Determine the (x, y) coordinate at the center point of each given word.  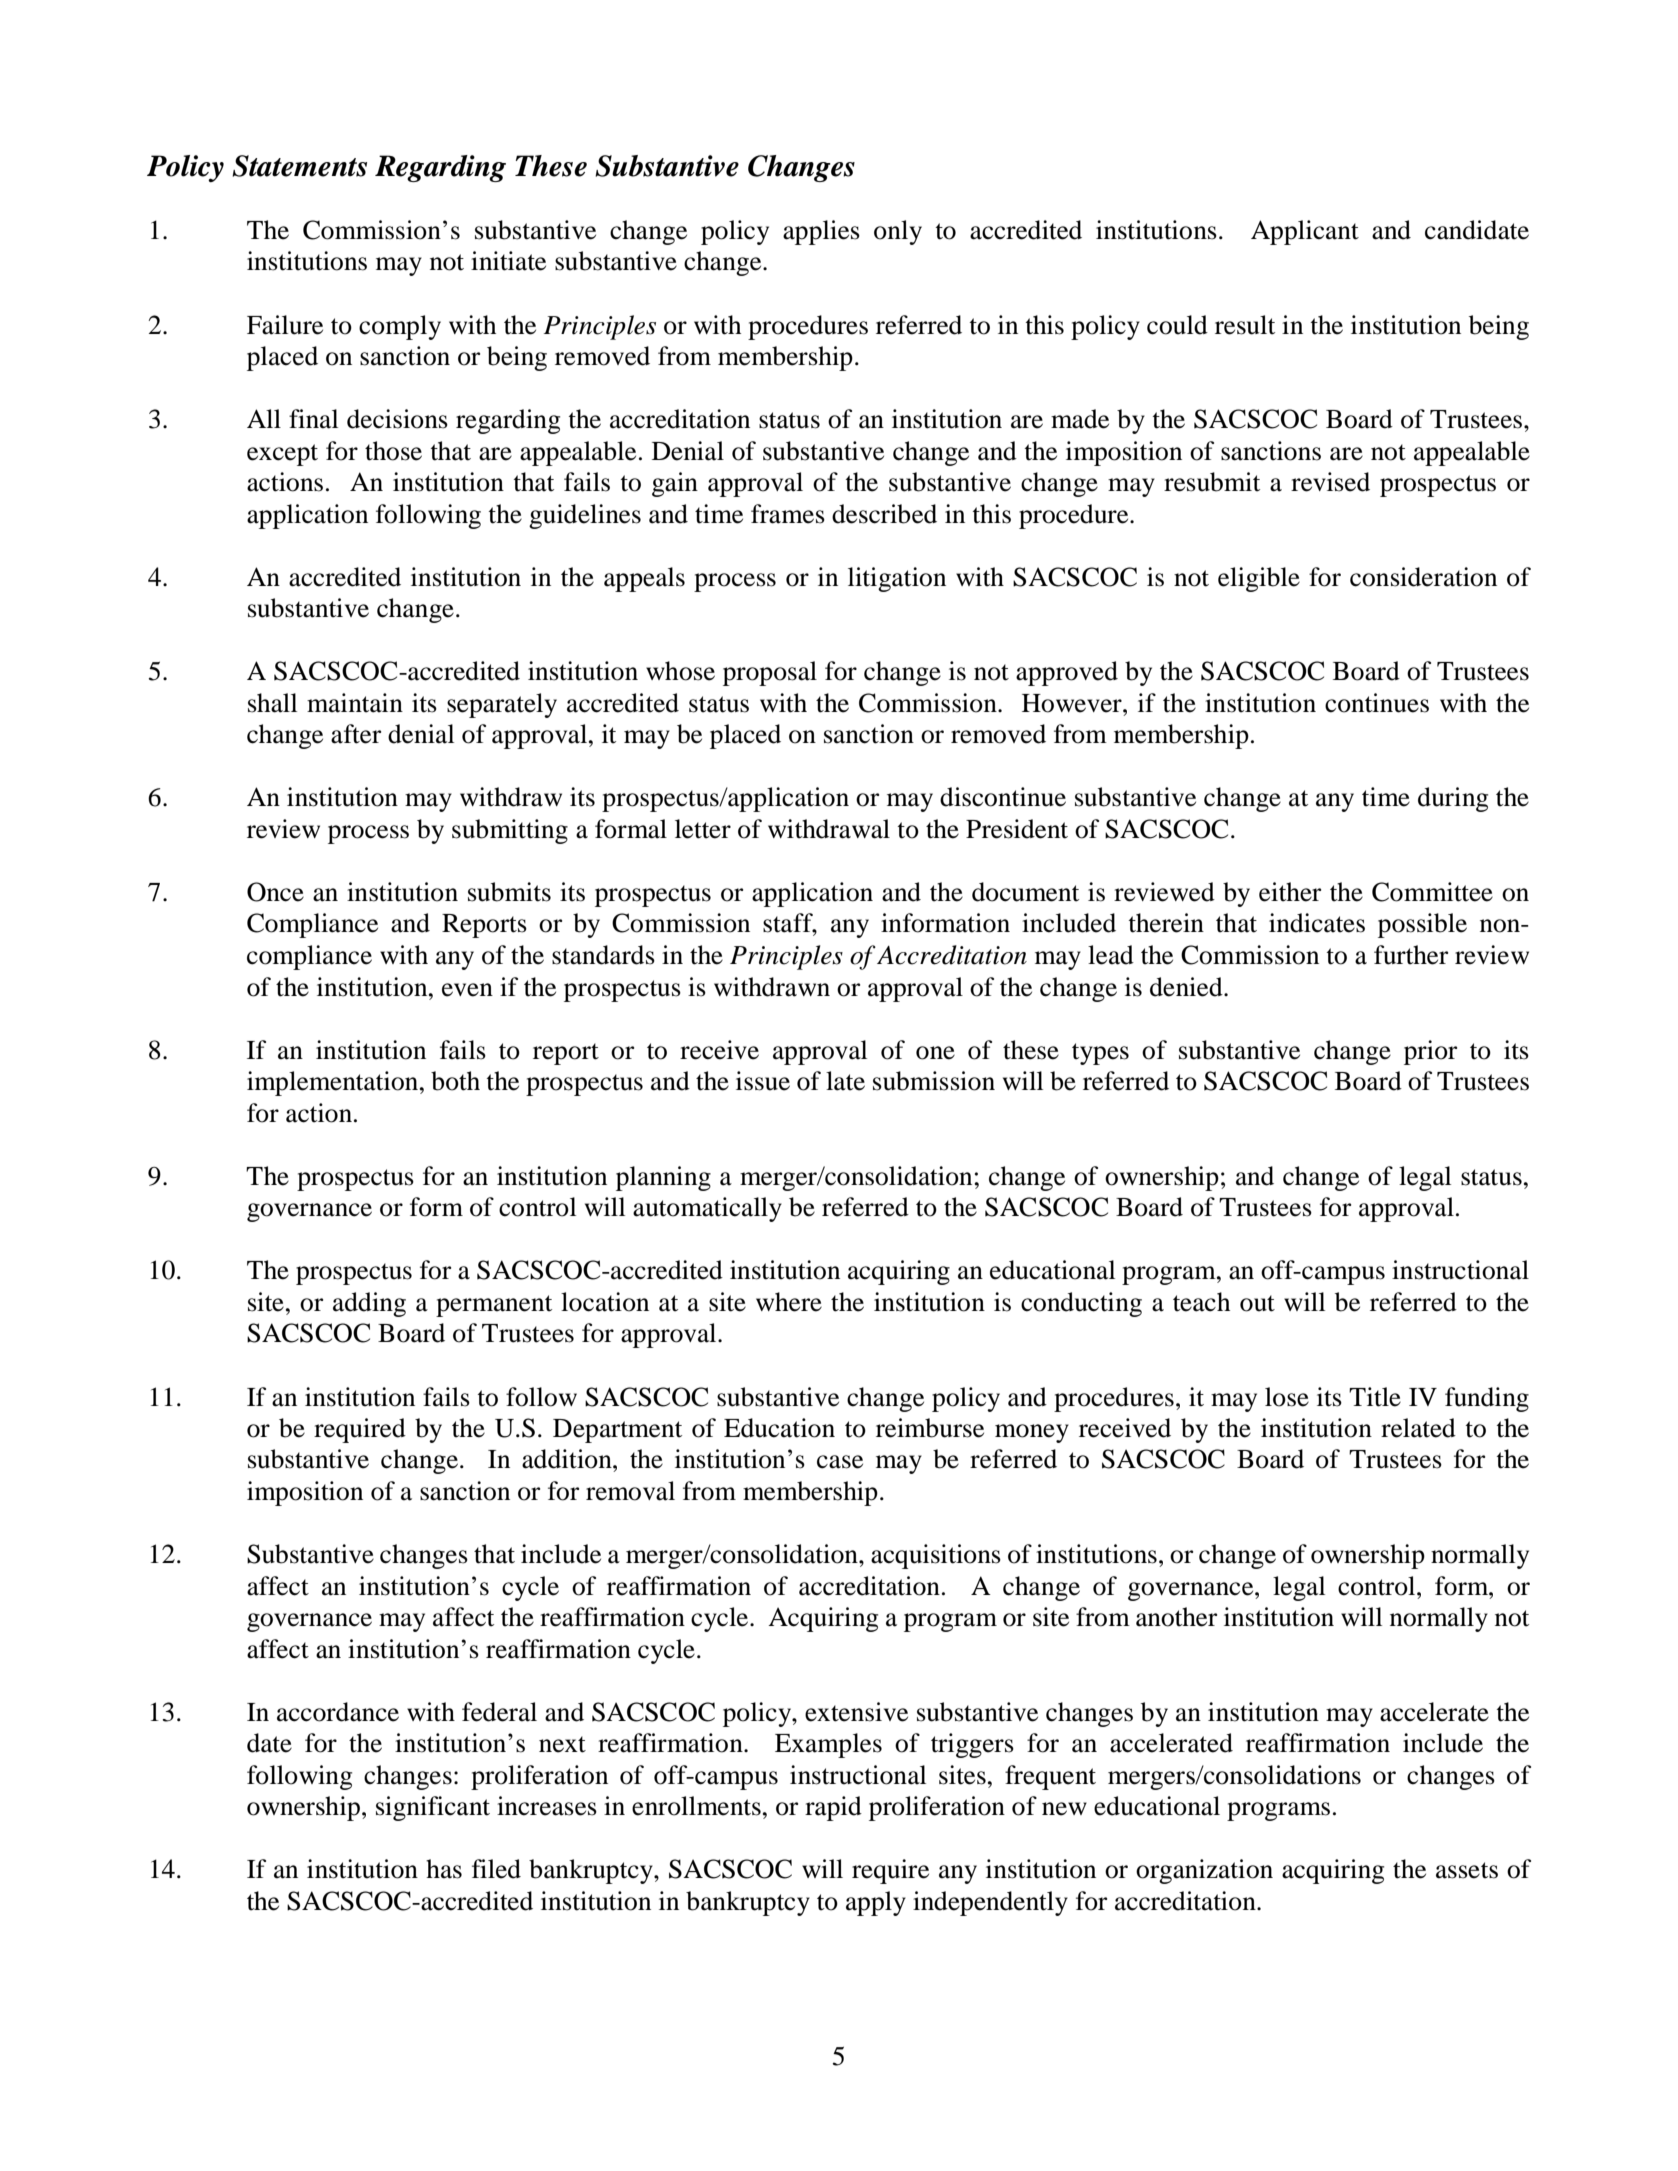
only (898, 232)
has (444, 1869)
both (455, 1081)
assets (1467, 1870)
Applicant (1305, 232)
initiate (508, 261)
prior (1430, 1052)
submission (934, 1081)
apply (876, 1903)
